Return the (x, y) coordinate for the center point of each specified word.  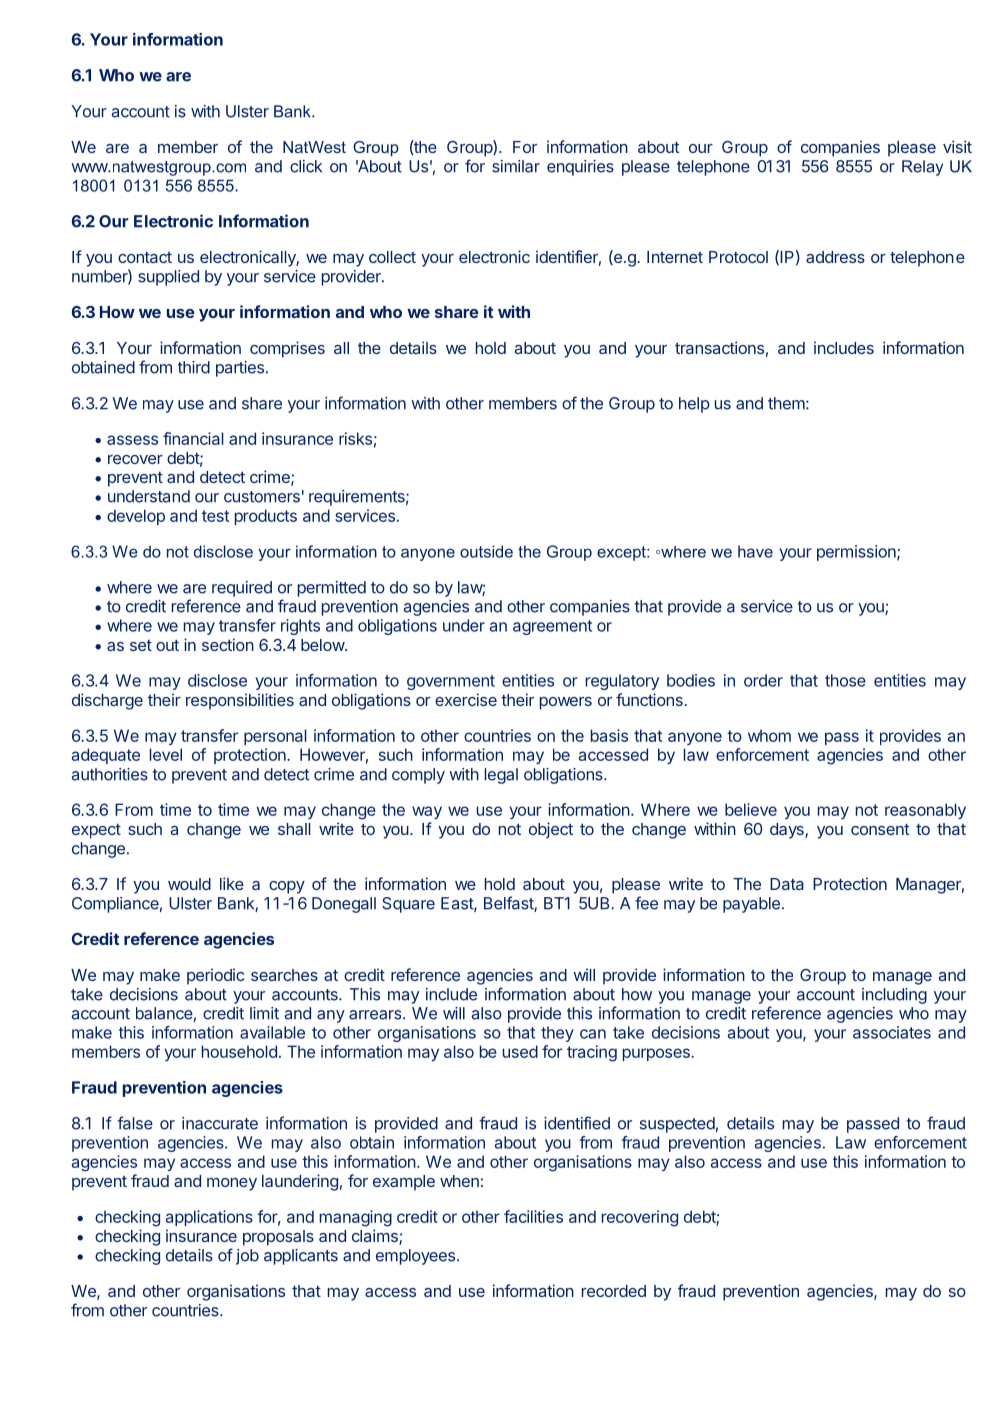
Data (787, 884)
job (247, 1257)
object (551, 830)
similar (516, 166)
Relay (922, 168)
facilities (533, 1216)
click (306, 166)
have (755, 551)
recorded (614, 1291)
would (189, 884)
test (215, 516)
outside (486, 551)
